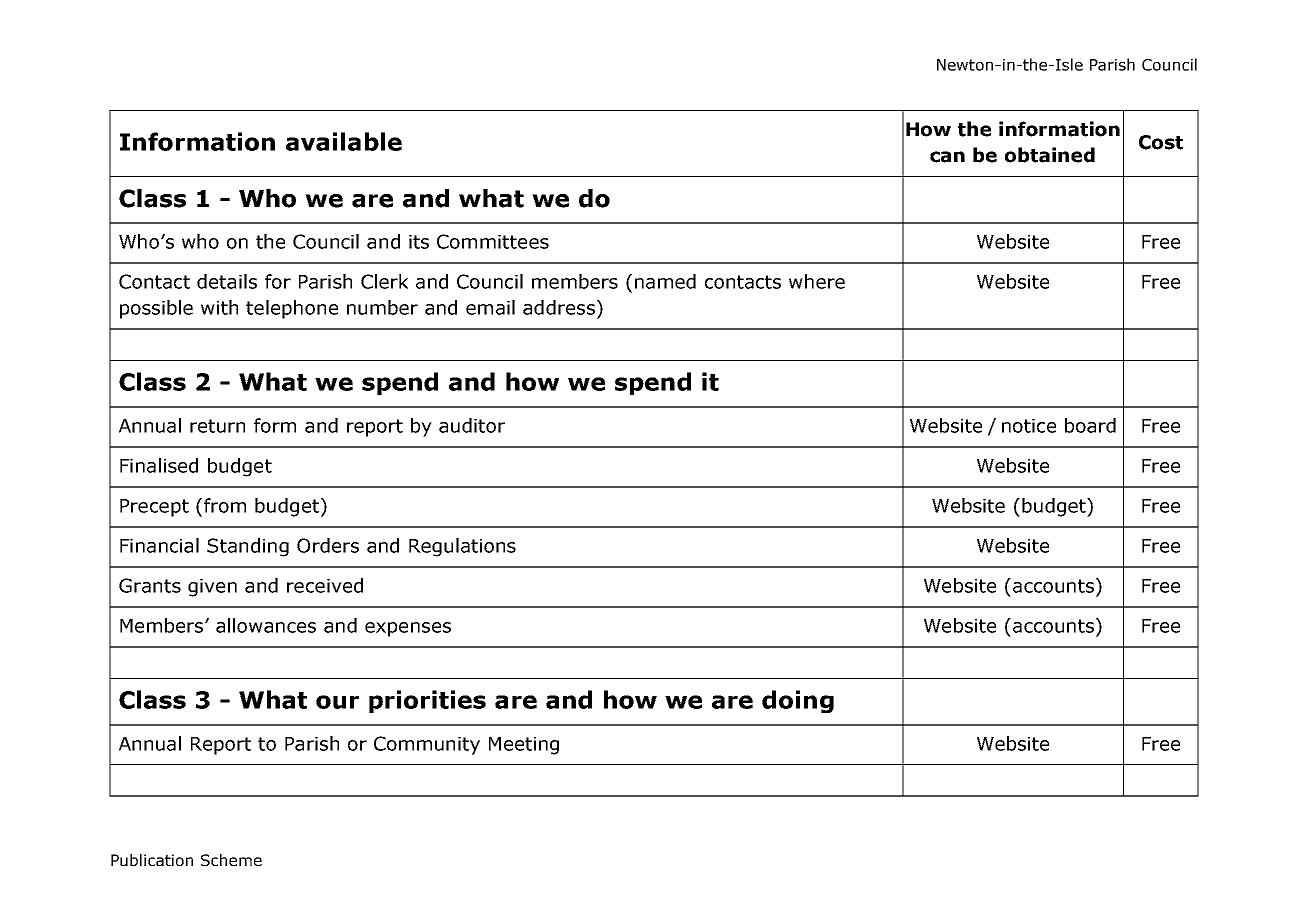  Describe the element at coordinates (1090, 425) in the screenshot. I see `board` at that location.
